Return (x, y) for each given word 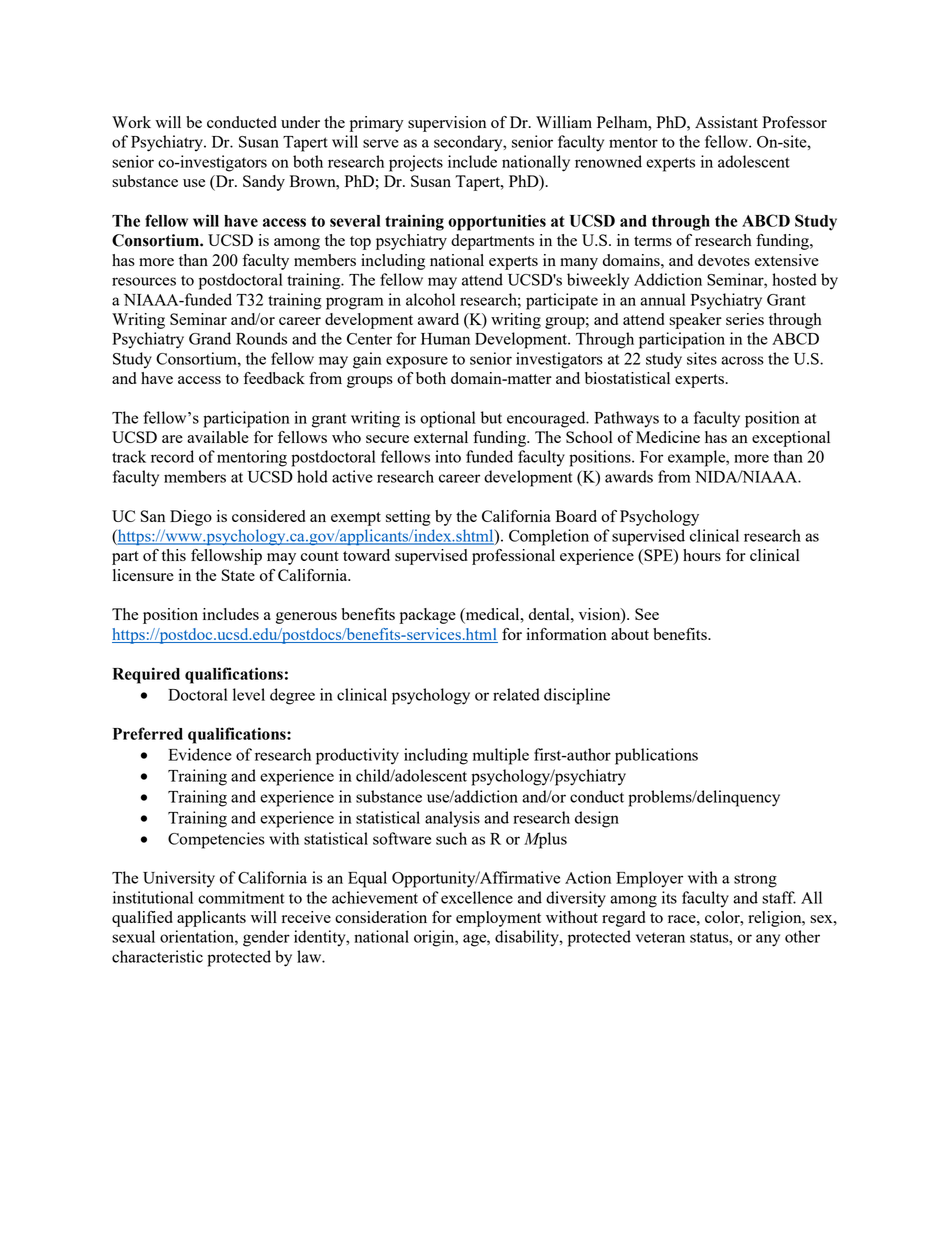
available (218, 437)
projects (416, 163)
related (516, 694)
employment (498, 919)
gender (266, 938)
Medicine (668, 437)
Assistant (726, 122)
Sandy (264, 183)
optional (448, 419)
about (630, 634)
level (249, 694)
